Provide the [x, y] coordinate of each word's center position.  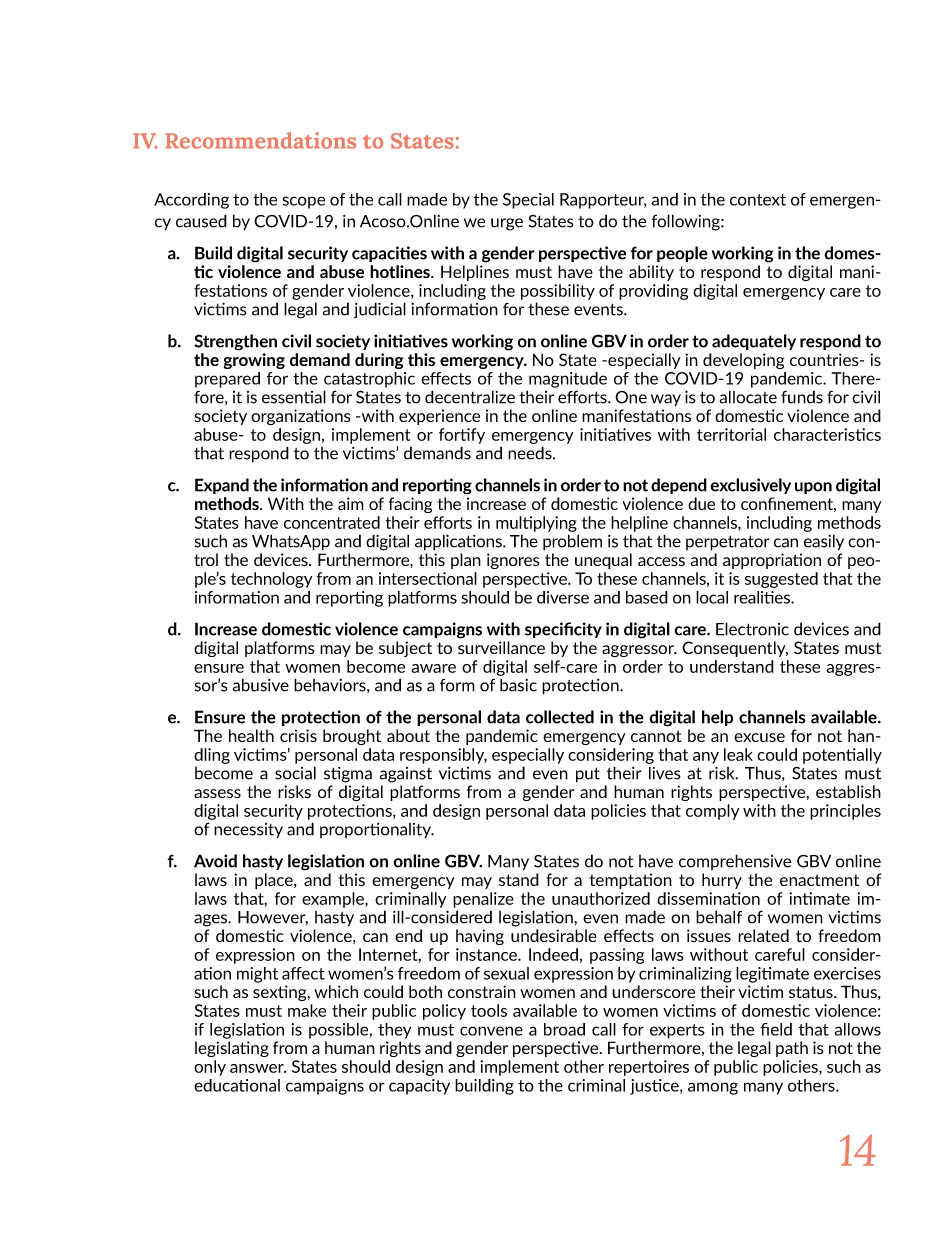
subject [405, 649]
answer [258, 1068]
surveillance [501, 647]
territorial [731, 434]
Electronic [752, 629]
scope [303, 202]
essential [294, 397]
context [758, 200]
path [792, 1049]
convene [491, 1031]
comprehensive [735, 862]
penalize [483, 900]
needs [531, 453]
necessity [248, 830]
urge [507, 224]
